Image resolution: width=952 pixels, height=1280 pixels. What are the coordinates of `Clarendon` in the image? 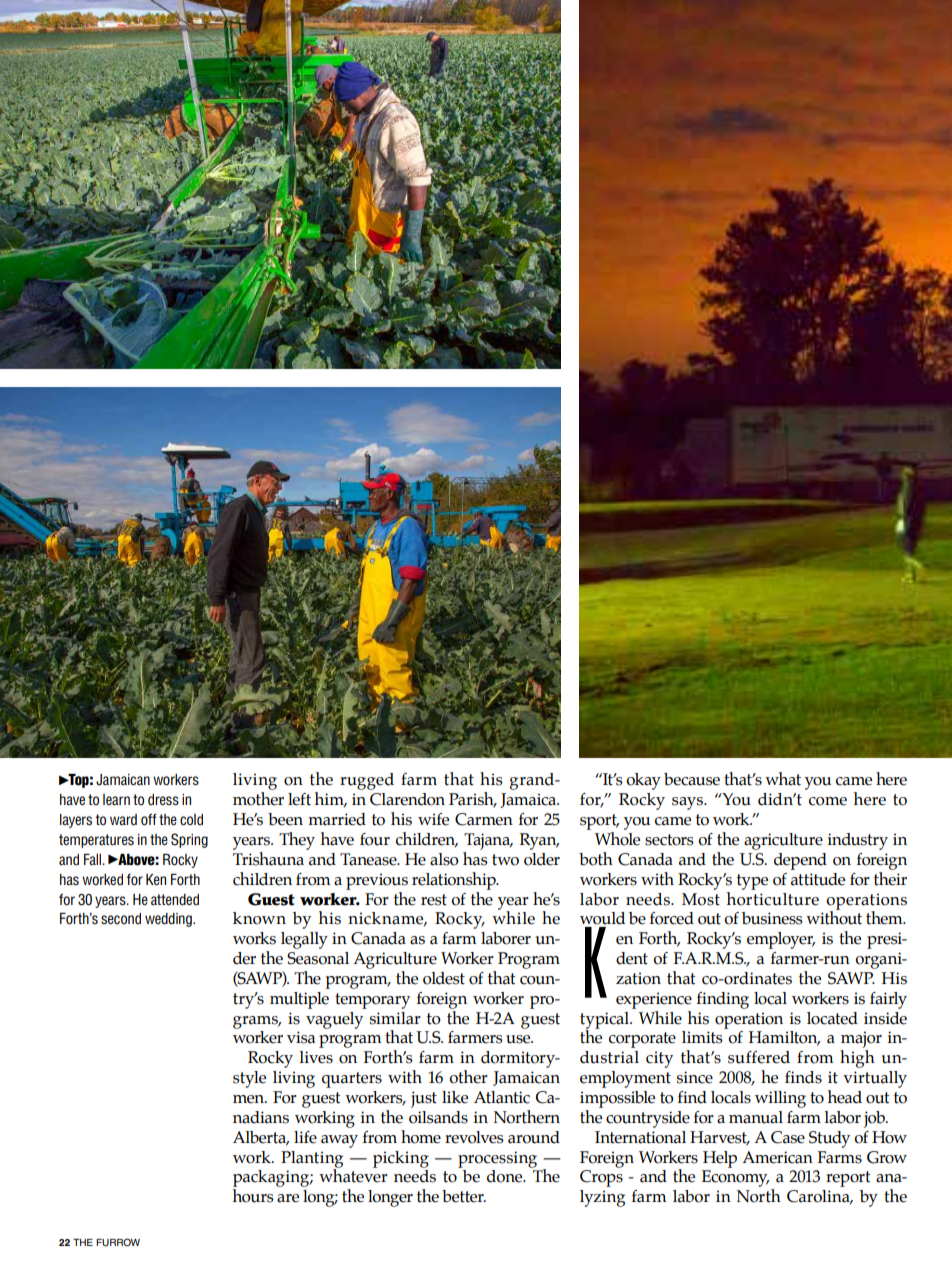 It's located at (407, 799).
